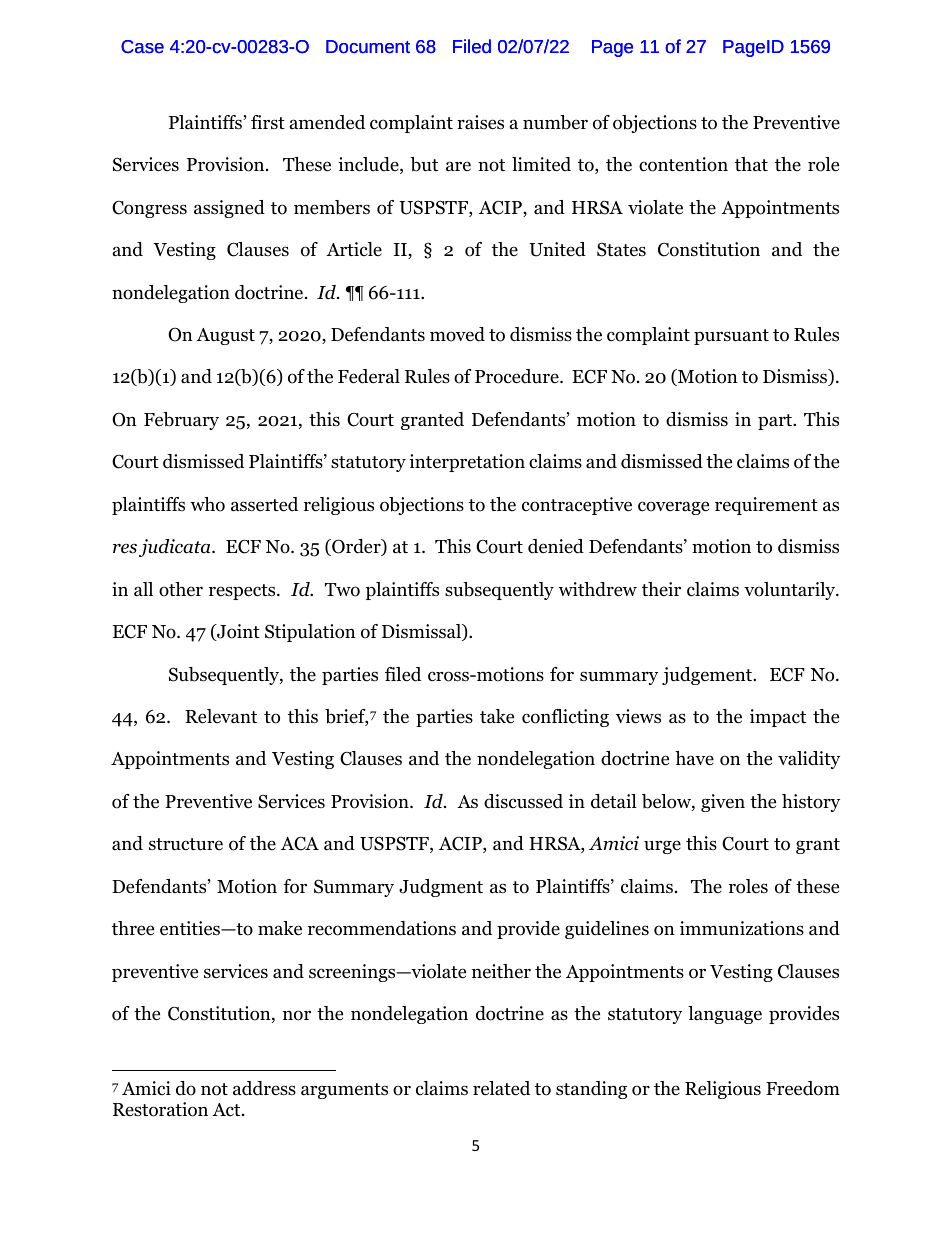 The height and width of the page is (1233, 952). What do you see at coordinates (751, 164) in the page?
I see `that` at bounding box center [751, 164].
